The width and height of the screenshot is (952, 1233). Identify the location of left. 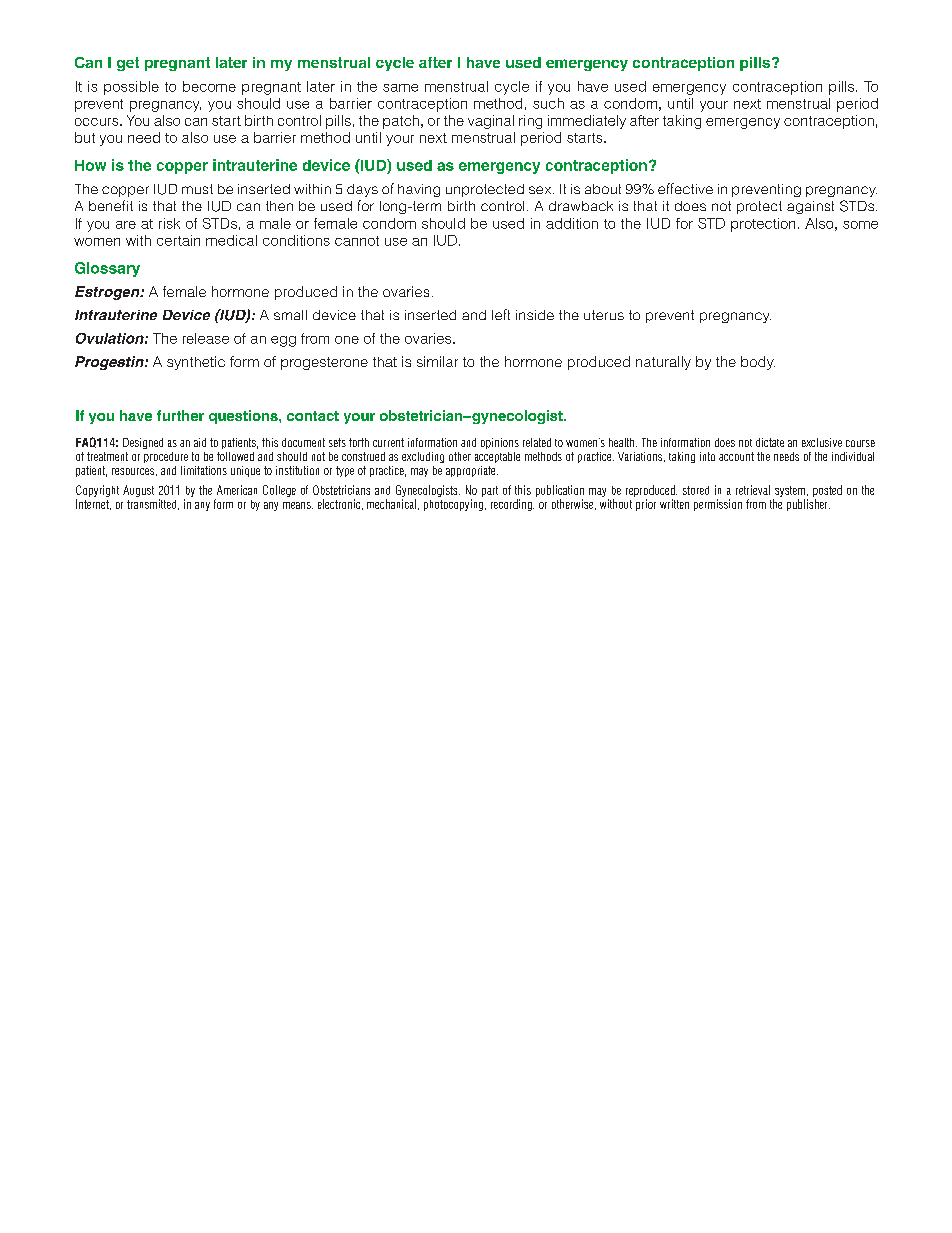
(501, 314).
